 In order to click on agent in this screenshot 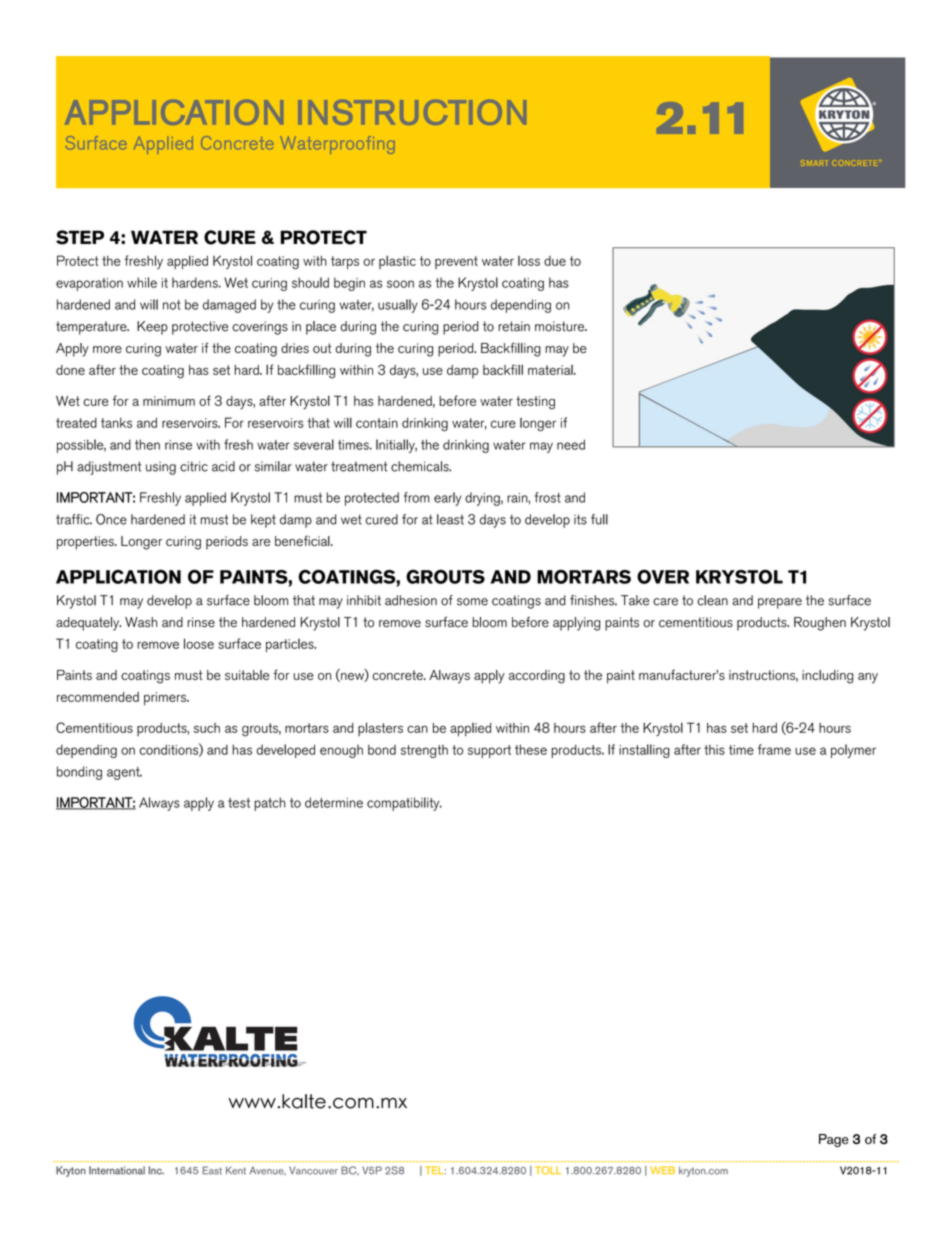, I will do `click(124, 773)`.
